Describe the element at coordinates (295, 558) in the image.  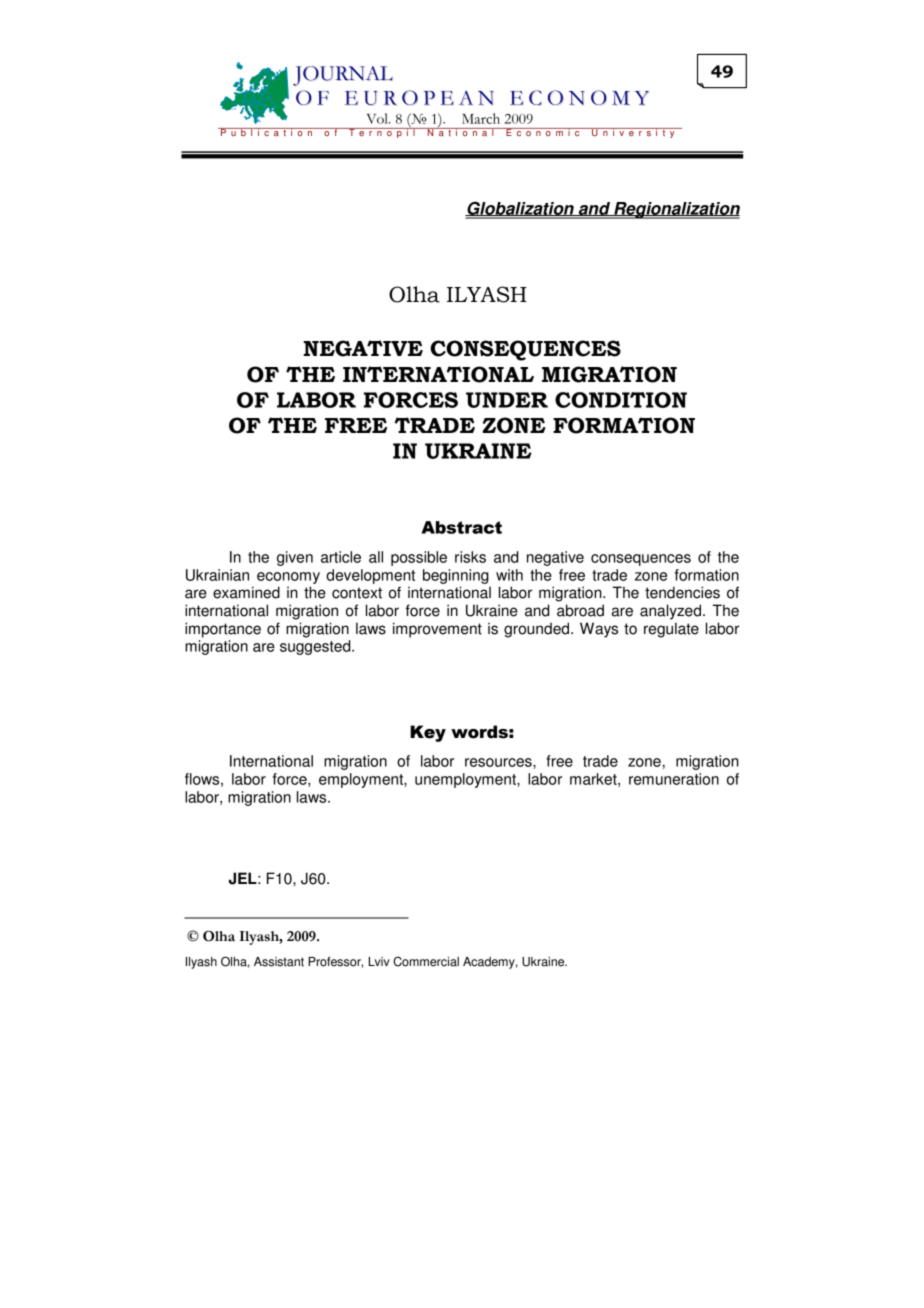
I see `given` at that location.
